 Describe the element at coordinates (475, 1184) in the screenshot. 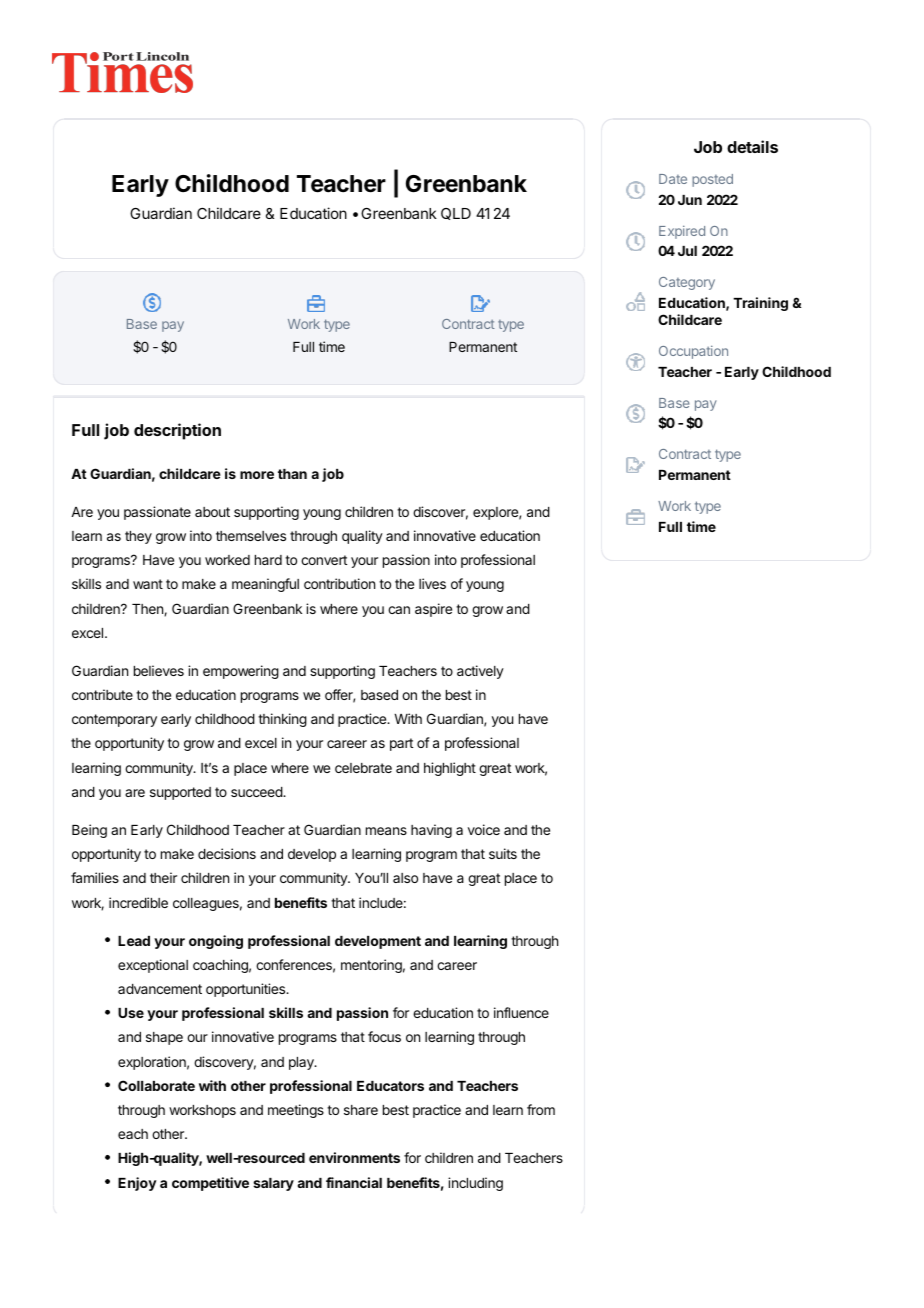

I see `including` at that location.
